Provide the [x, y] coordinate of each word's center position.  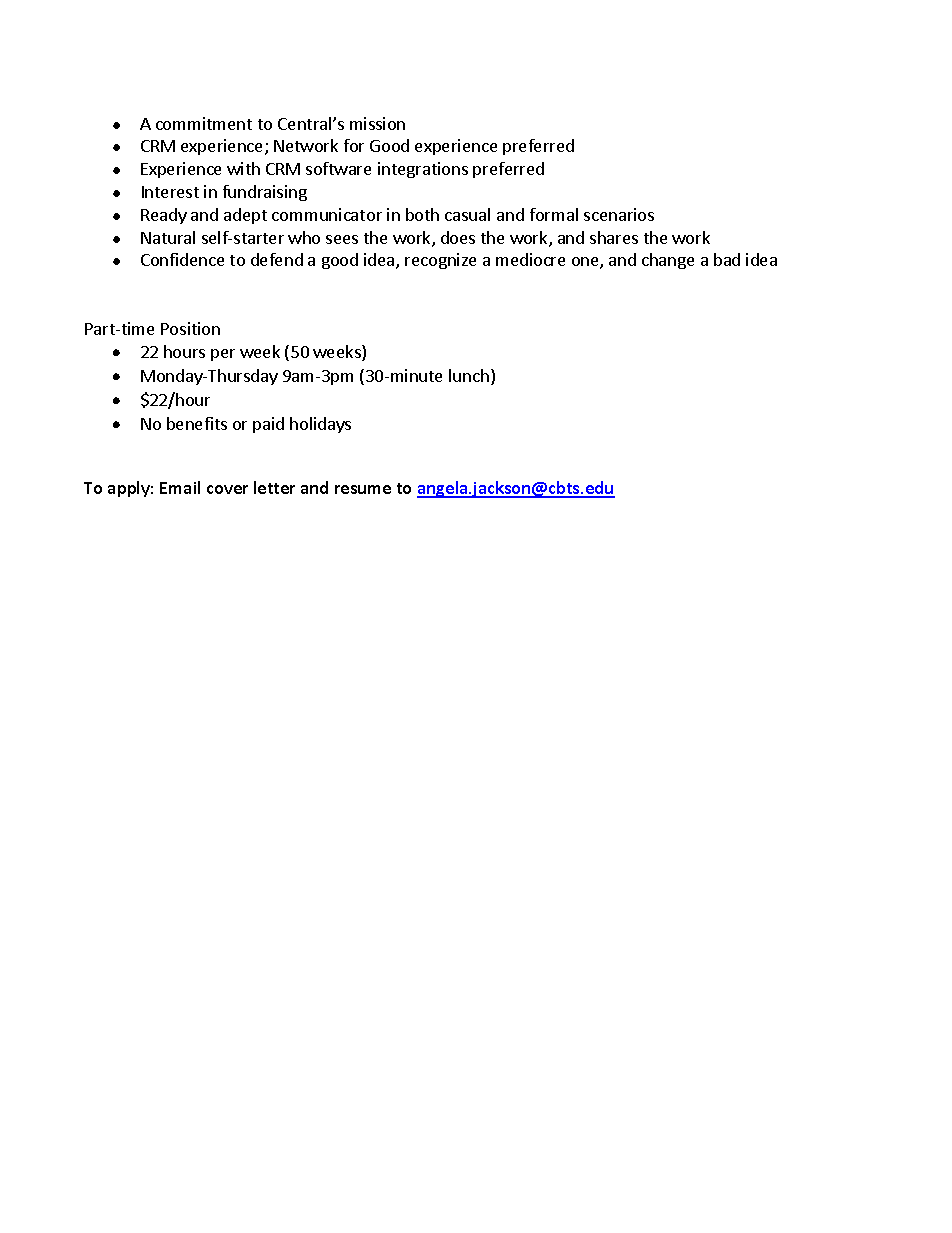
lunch [469, 375]
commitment [204, 123]
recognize [440, 261]
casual [467, 214]
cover [227, 489]
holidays [320, 425]
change [668, 261]
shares [614, 237]
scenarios [619, 214]
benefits [197, 423]
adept [245, 216]
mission [377, 123]
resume [363, 489]
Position [190, 328]
